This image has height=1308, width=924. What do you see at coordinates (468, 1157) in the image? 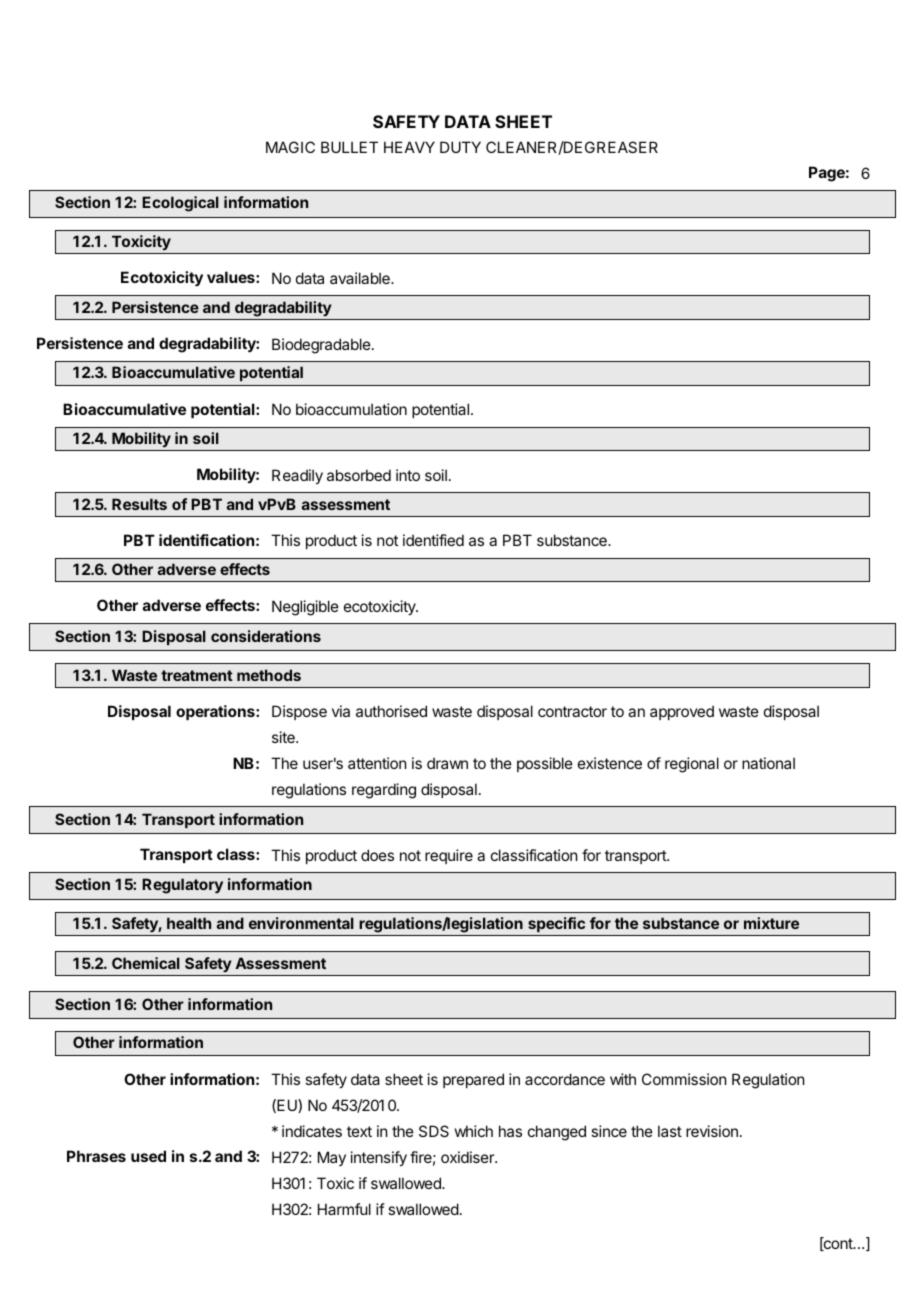
I see `oxidiser` at bounding box center [468, 1157].
